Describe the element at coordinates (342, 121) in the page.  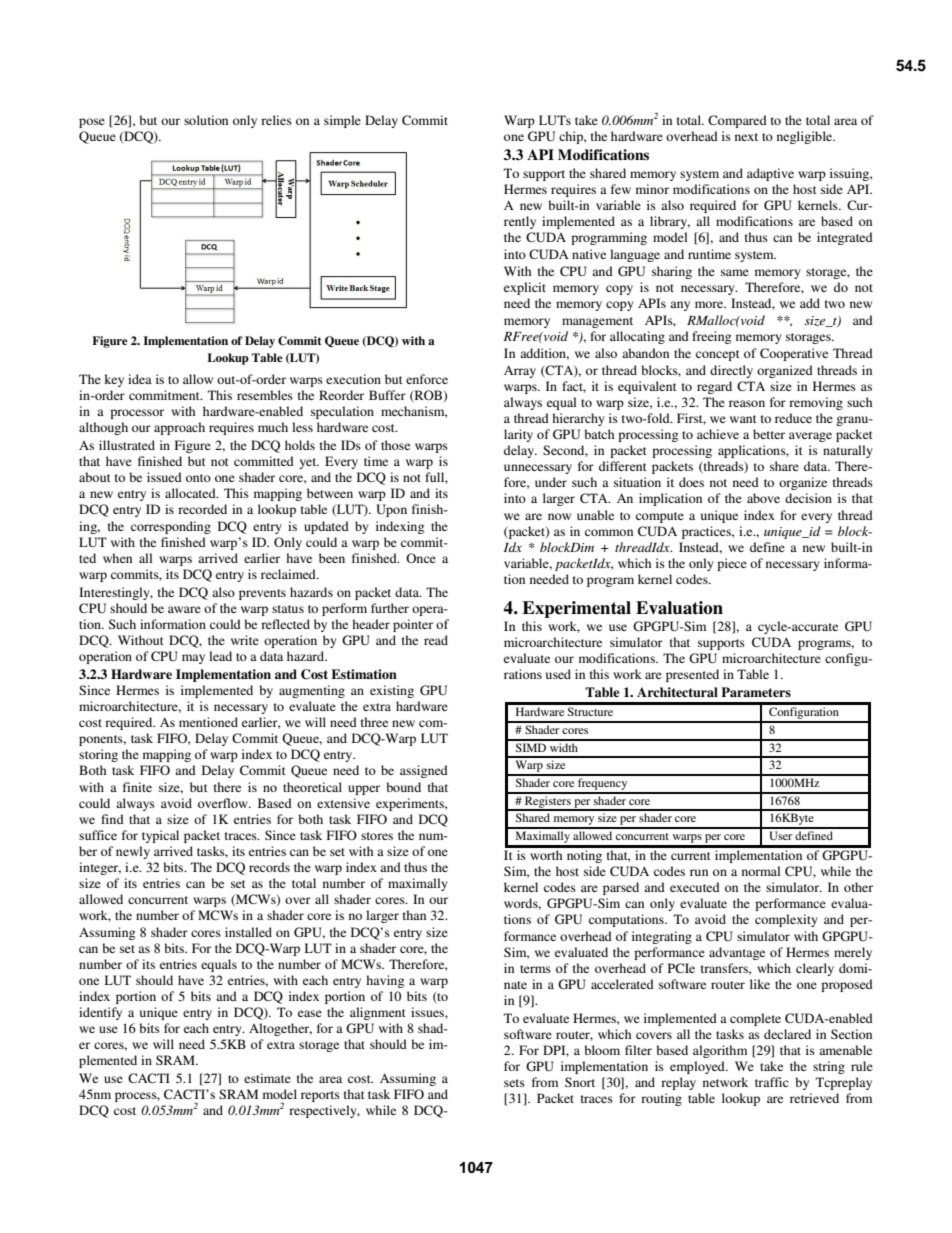
I see `simple` at that location.
